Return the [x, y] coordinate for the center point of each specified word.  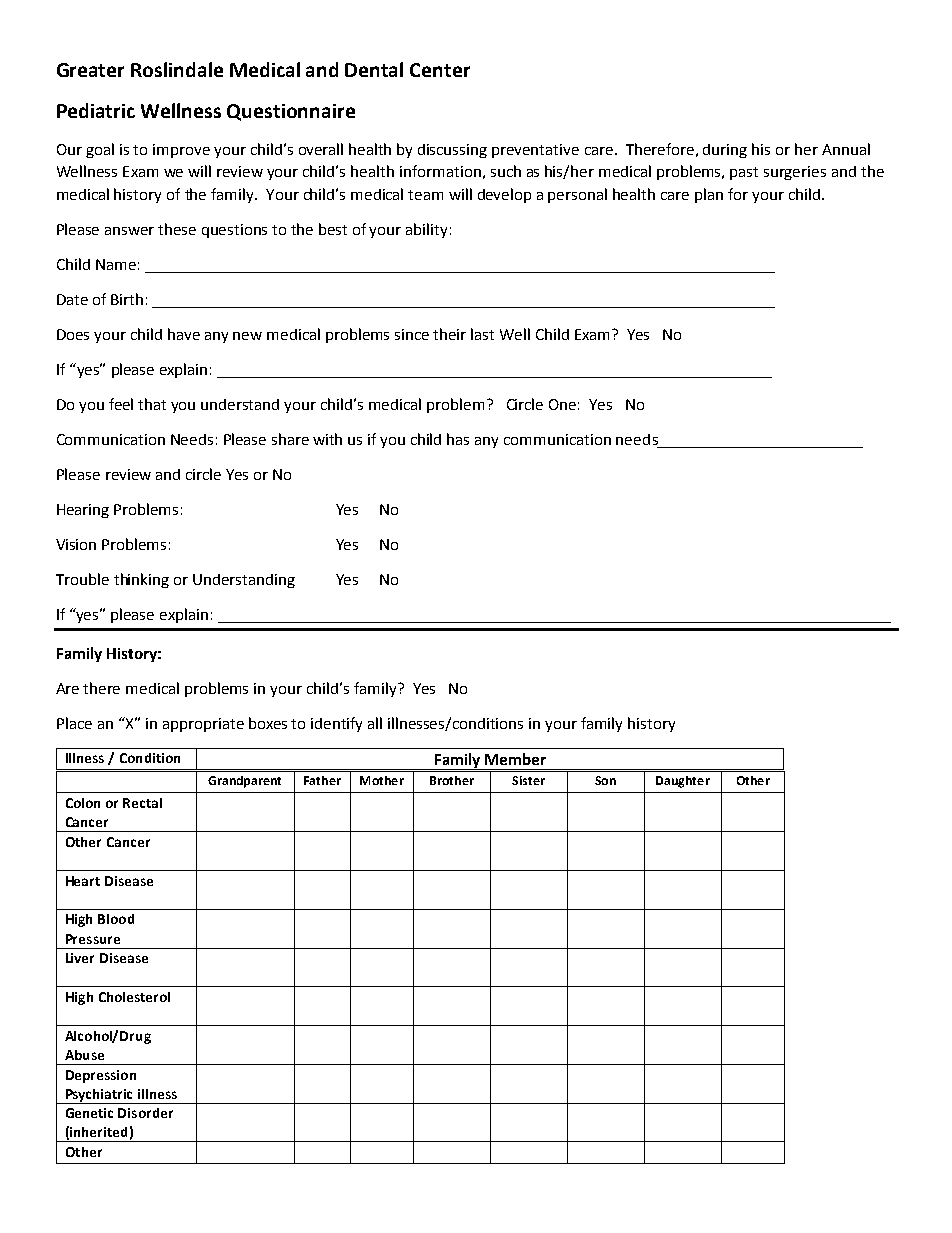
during [725, 151]
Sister [528, 780]
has [458, 439]
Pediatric [96, 110]
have [184, 334]
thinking [141, 580]
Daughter [683, 782]
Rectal [142, 803]
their [449, 334]
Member [515, 759]
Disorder [145, 1113]
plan [709, 195]
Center [440, 70]
